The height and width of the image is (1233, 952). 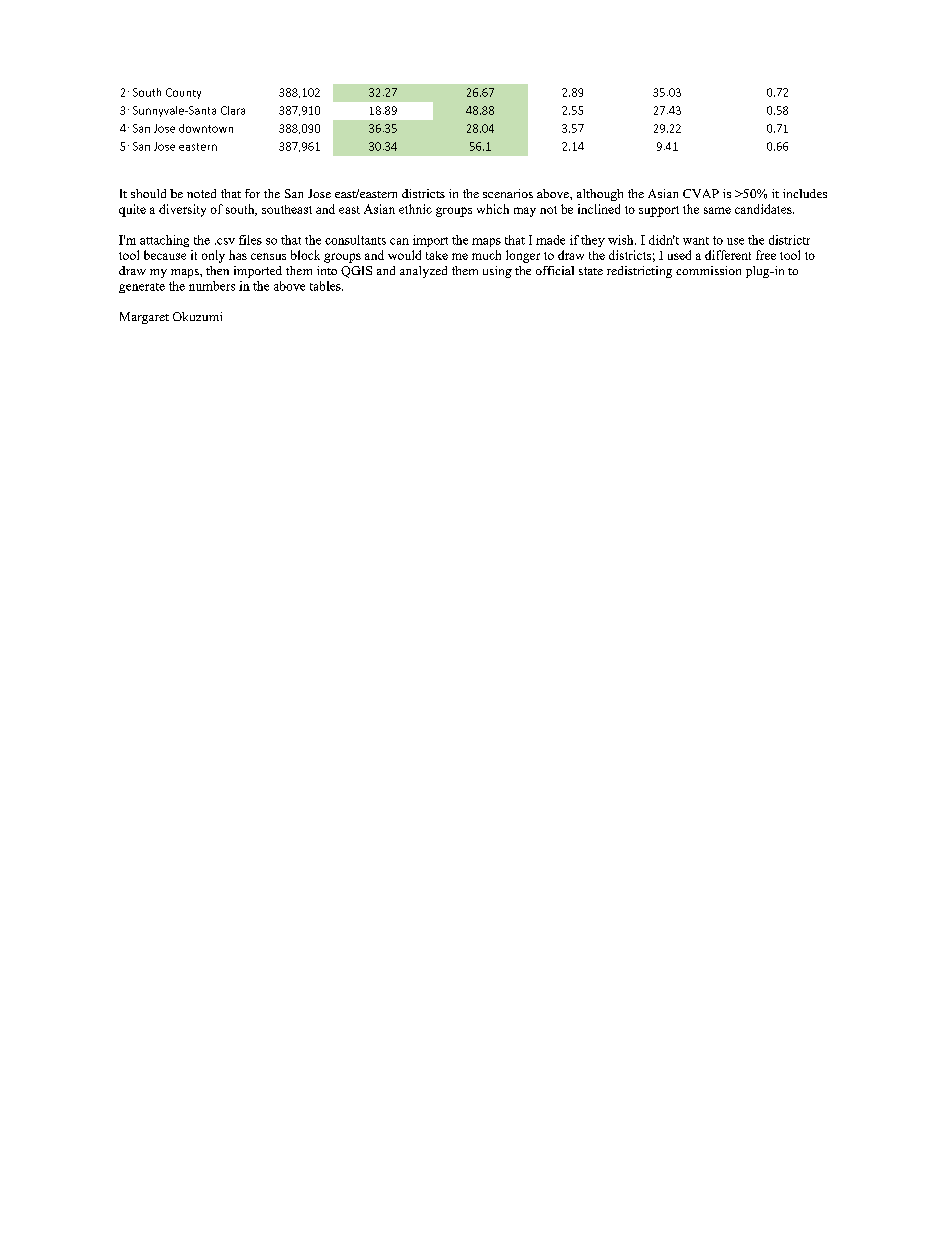 I want to click on commission, so click(x=708, y=270).
